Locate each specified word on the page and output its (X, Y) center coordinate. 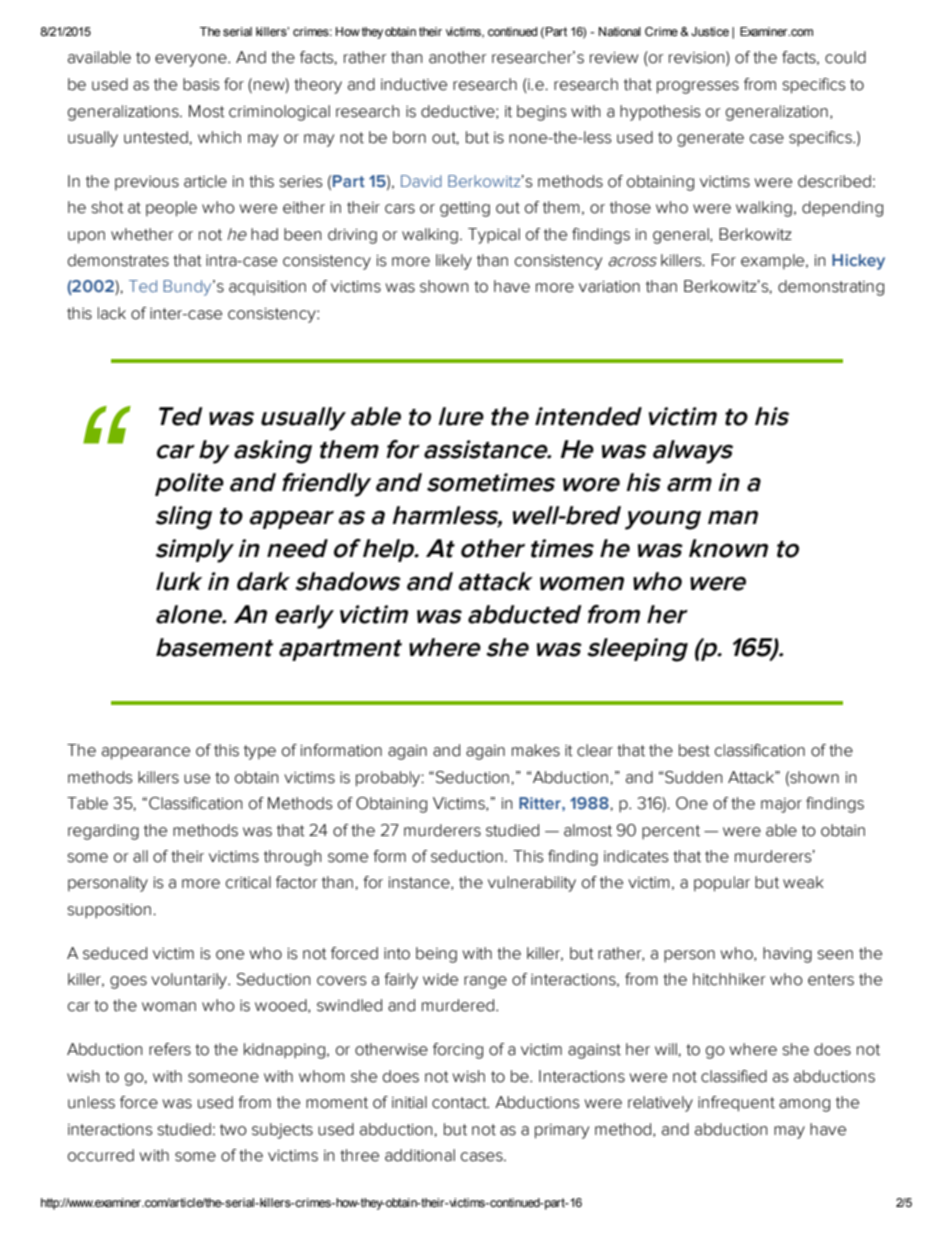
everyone (192, 60)
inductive (414, 84)
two (233, 1130)
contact (460, 1103)
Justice (710, 31)
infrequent (736, 1104)
